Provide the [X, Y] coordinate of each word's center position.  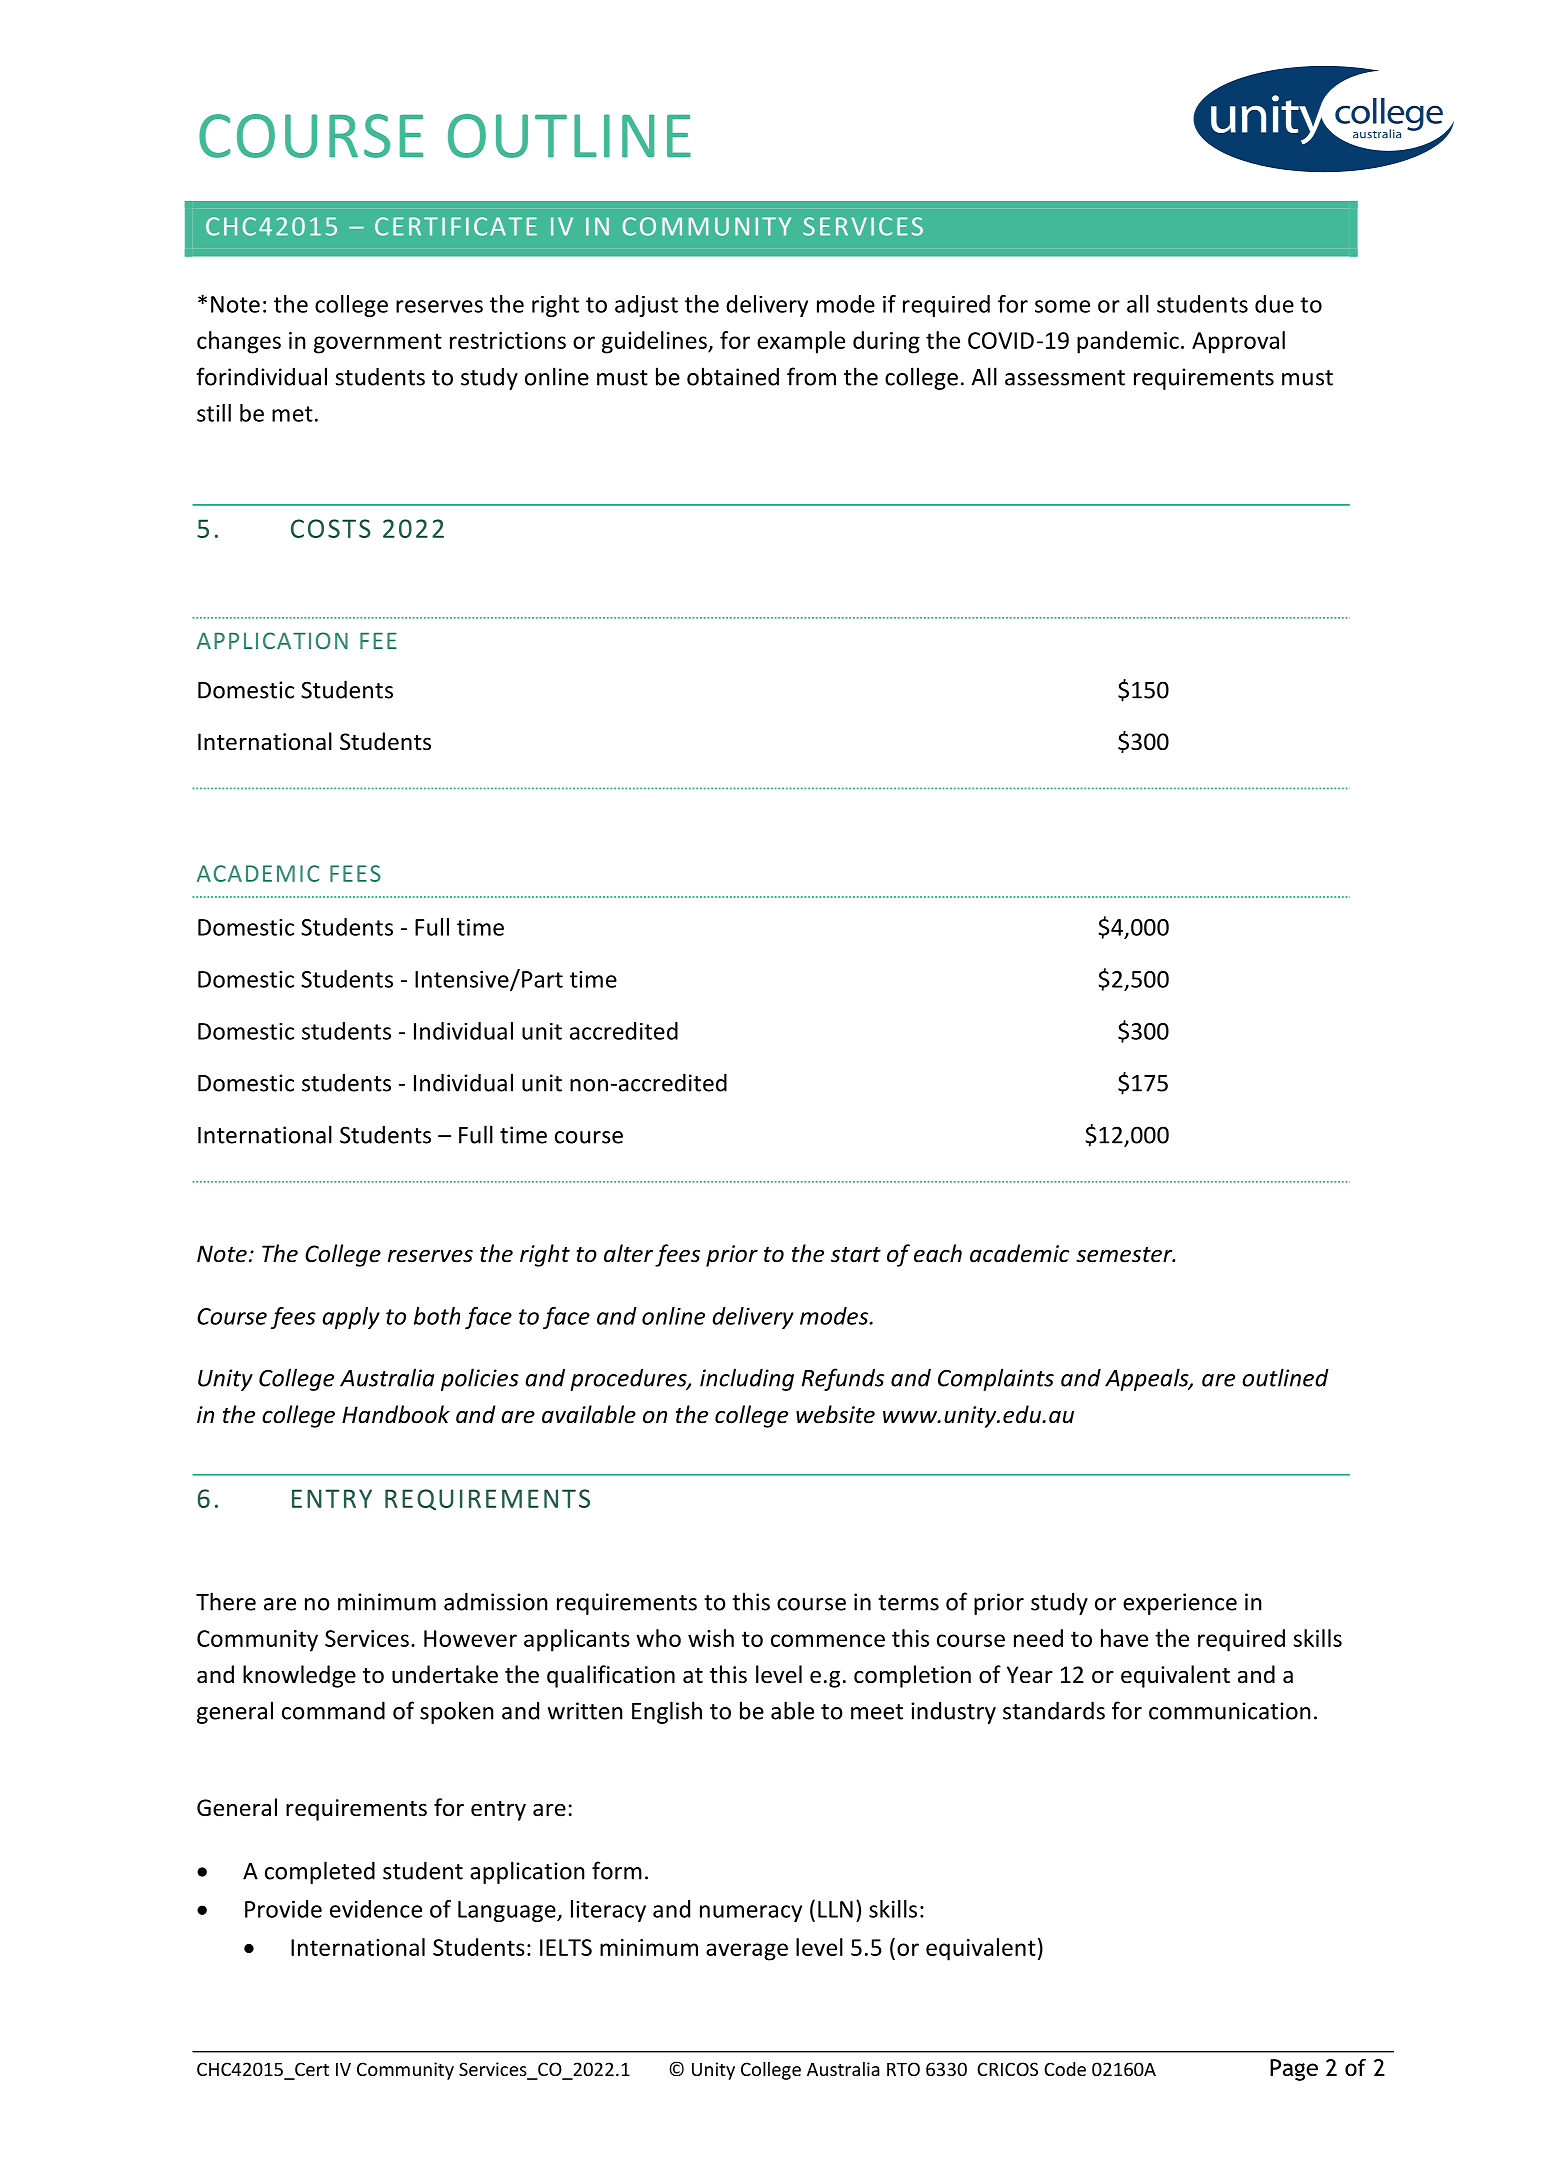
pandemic [1128, 342]
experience [1180, 1604]
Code [1065, 2069]
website [835, 1414]
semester [1125, 1255]
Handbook [396, 1414]
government [378, 343]
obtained [733, 376]
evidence [376, 1909]
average [747, 1952]
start [856, 1255]
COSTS [331, 528]
